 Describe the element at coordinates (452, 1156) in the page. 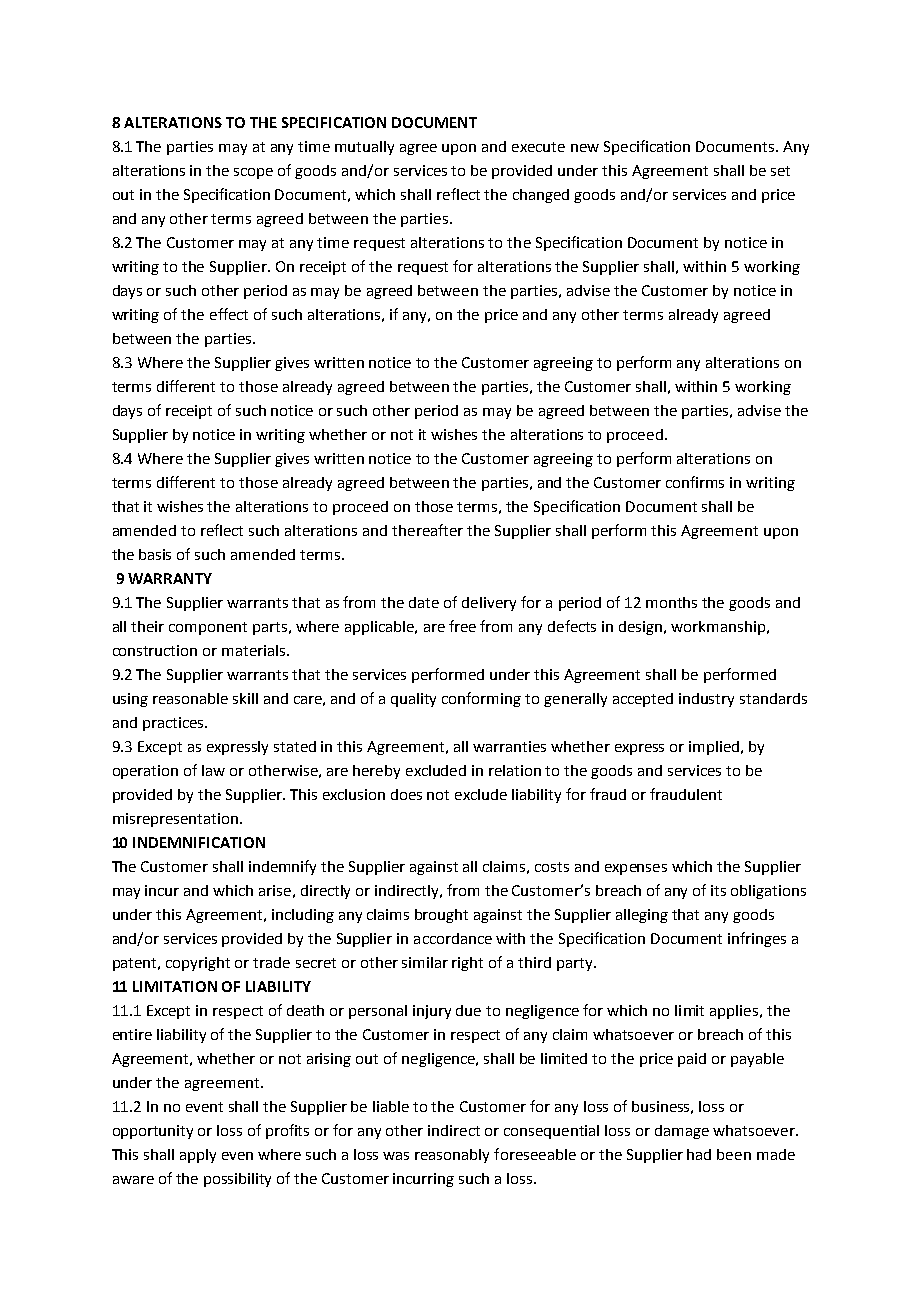

I see `reasonably` at that location.
